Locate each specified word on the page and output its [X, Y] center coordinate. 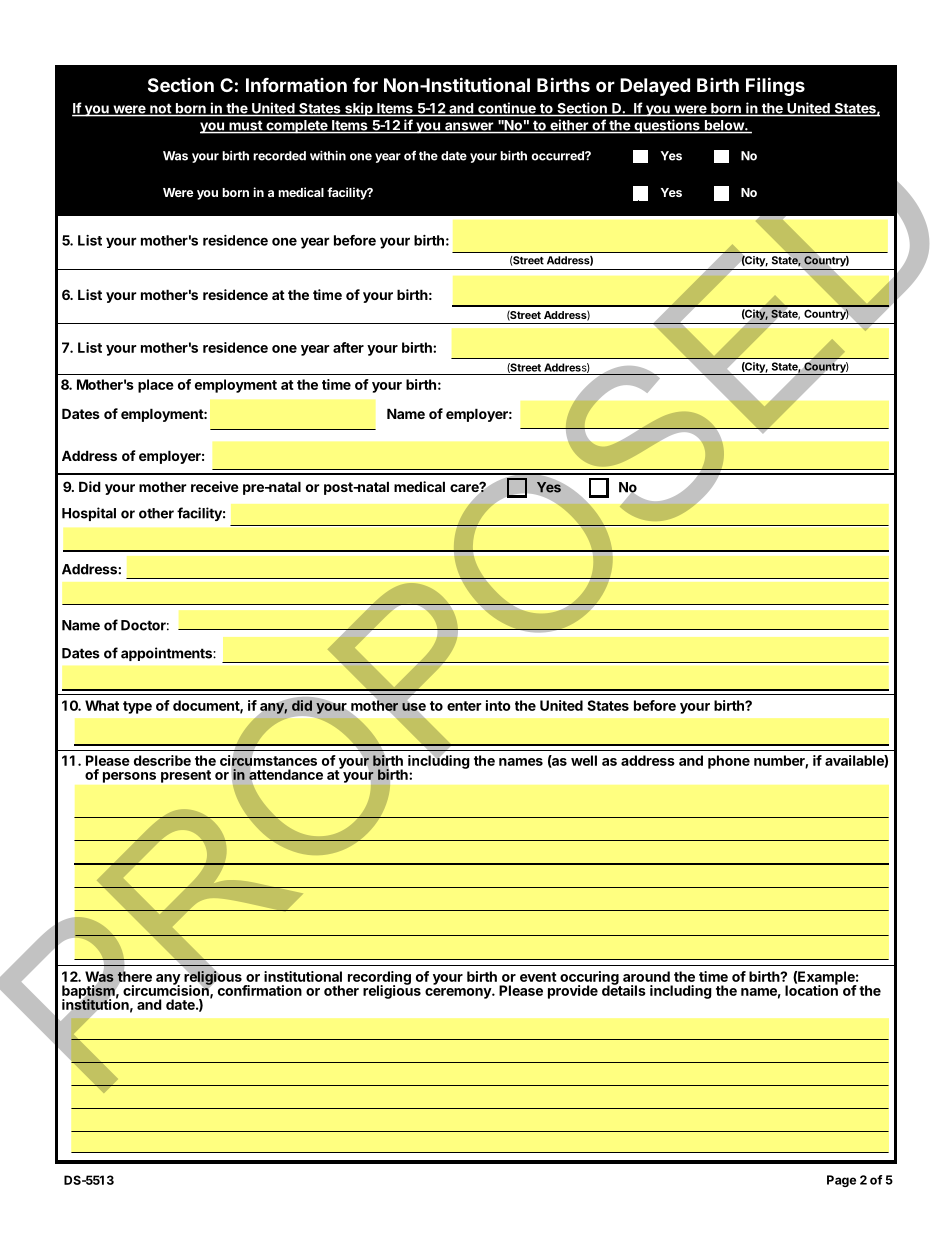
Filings [775, 86]
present [186, 776]
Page [841, 1181]
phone [729, 762]
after [348, 347]
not [160, 109]
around [646, 976]
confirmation [260, 990]
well [584, 760]
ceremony [459, 993]
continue [507, 109]
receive [215, 486]
